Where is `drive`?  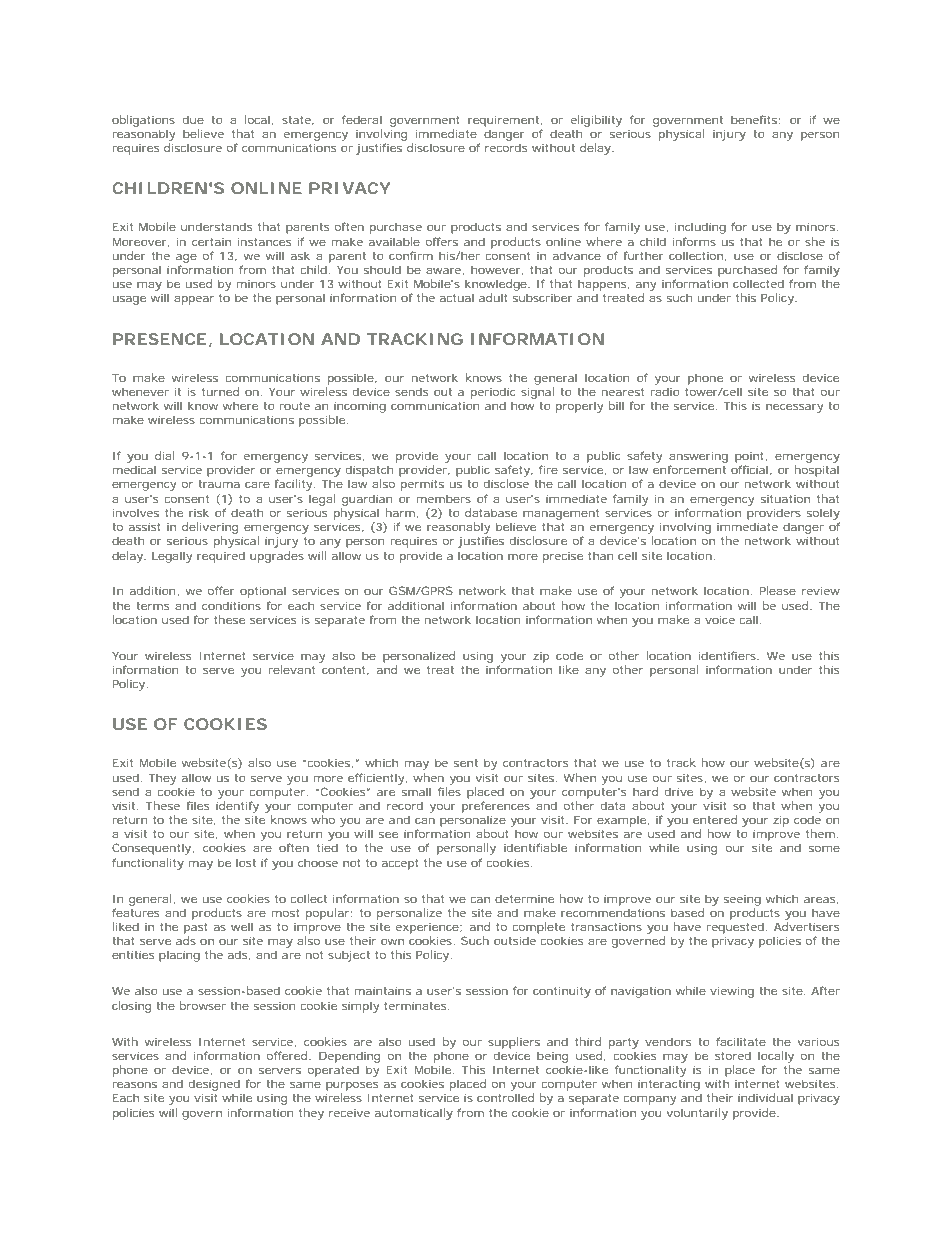
drive is located at coordinates (679, 791).
